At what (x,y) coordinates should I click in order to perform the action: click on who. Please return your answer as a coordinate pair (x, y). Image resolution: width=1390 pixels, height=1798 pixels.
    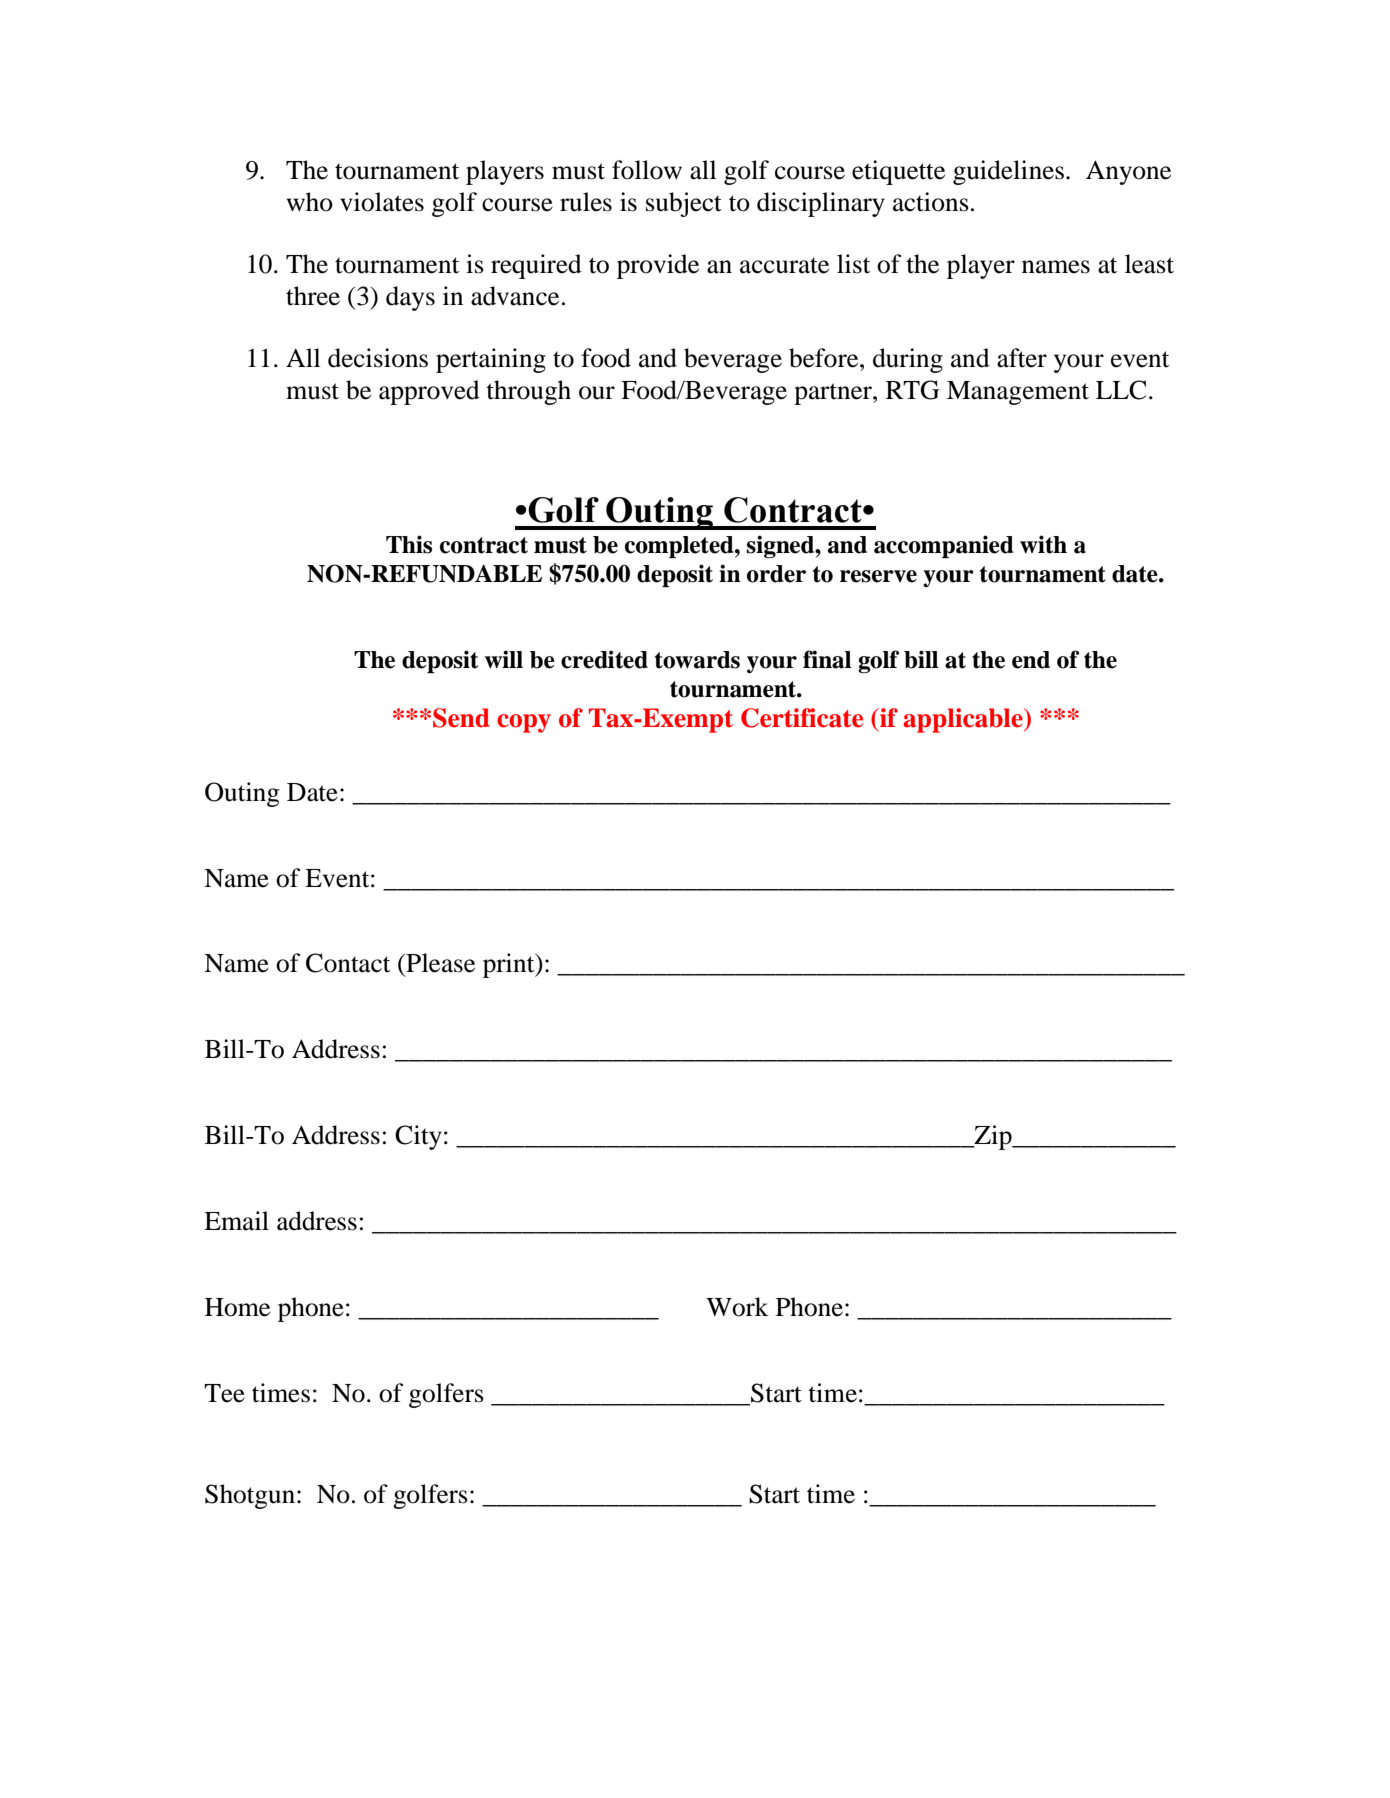
    Looking at the image, I should click on (310, 202).
